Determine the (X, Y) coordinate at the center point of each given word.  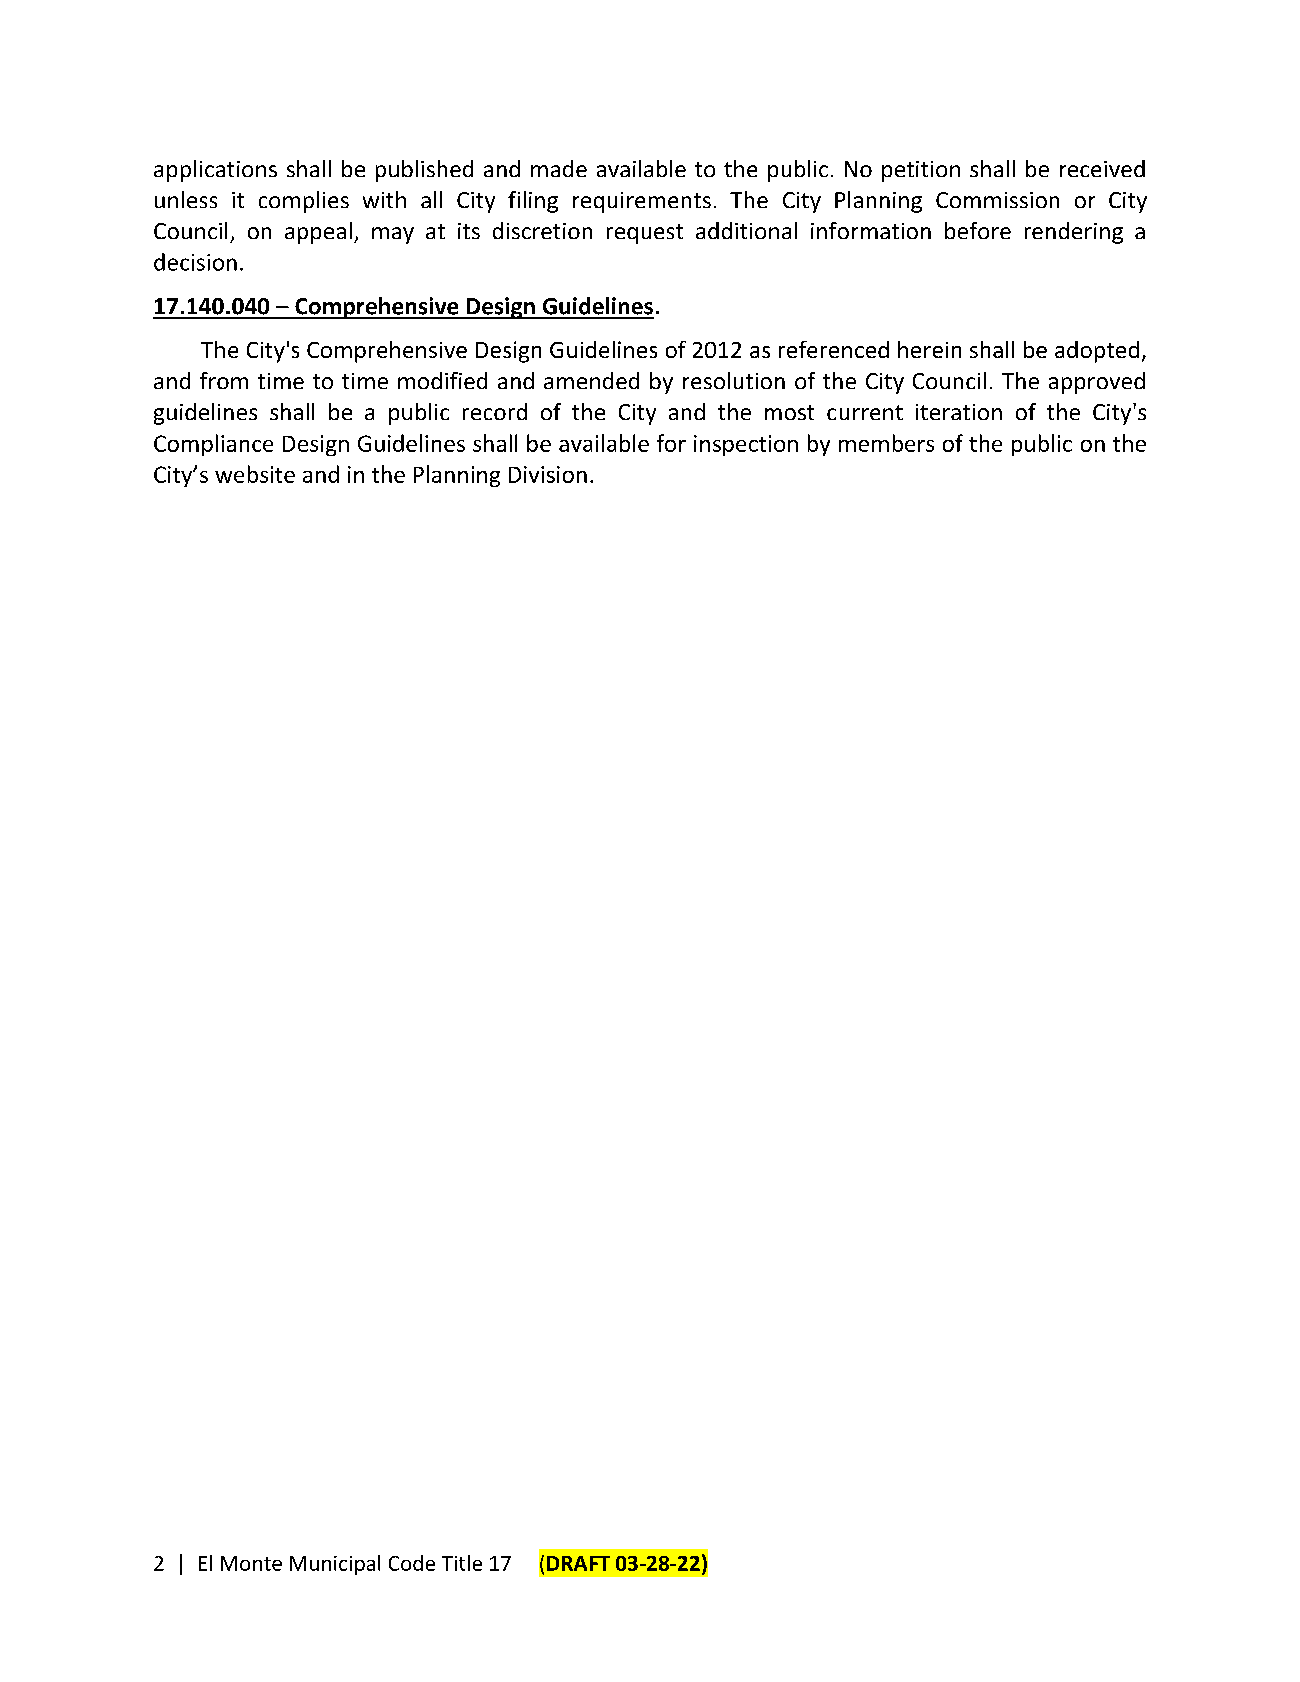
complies (304, 202)
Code (412, 1563)
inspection (746, 445)
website (255, 474)
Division (548, 474)
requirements (642, 202)
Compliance (213, 445)
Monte (251, 1563)
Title (462, 1563)
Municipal (335, 1565)
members (886, 443)
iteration (959, 412)
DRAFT (578, 1563)
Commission (997, 200)
